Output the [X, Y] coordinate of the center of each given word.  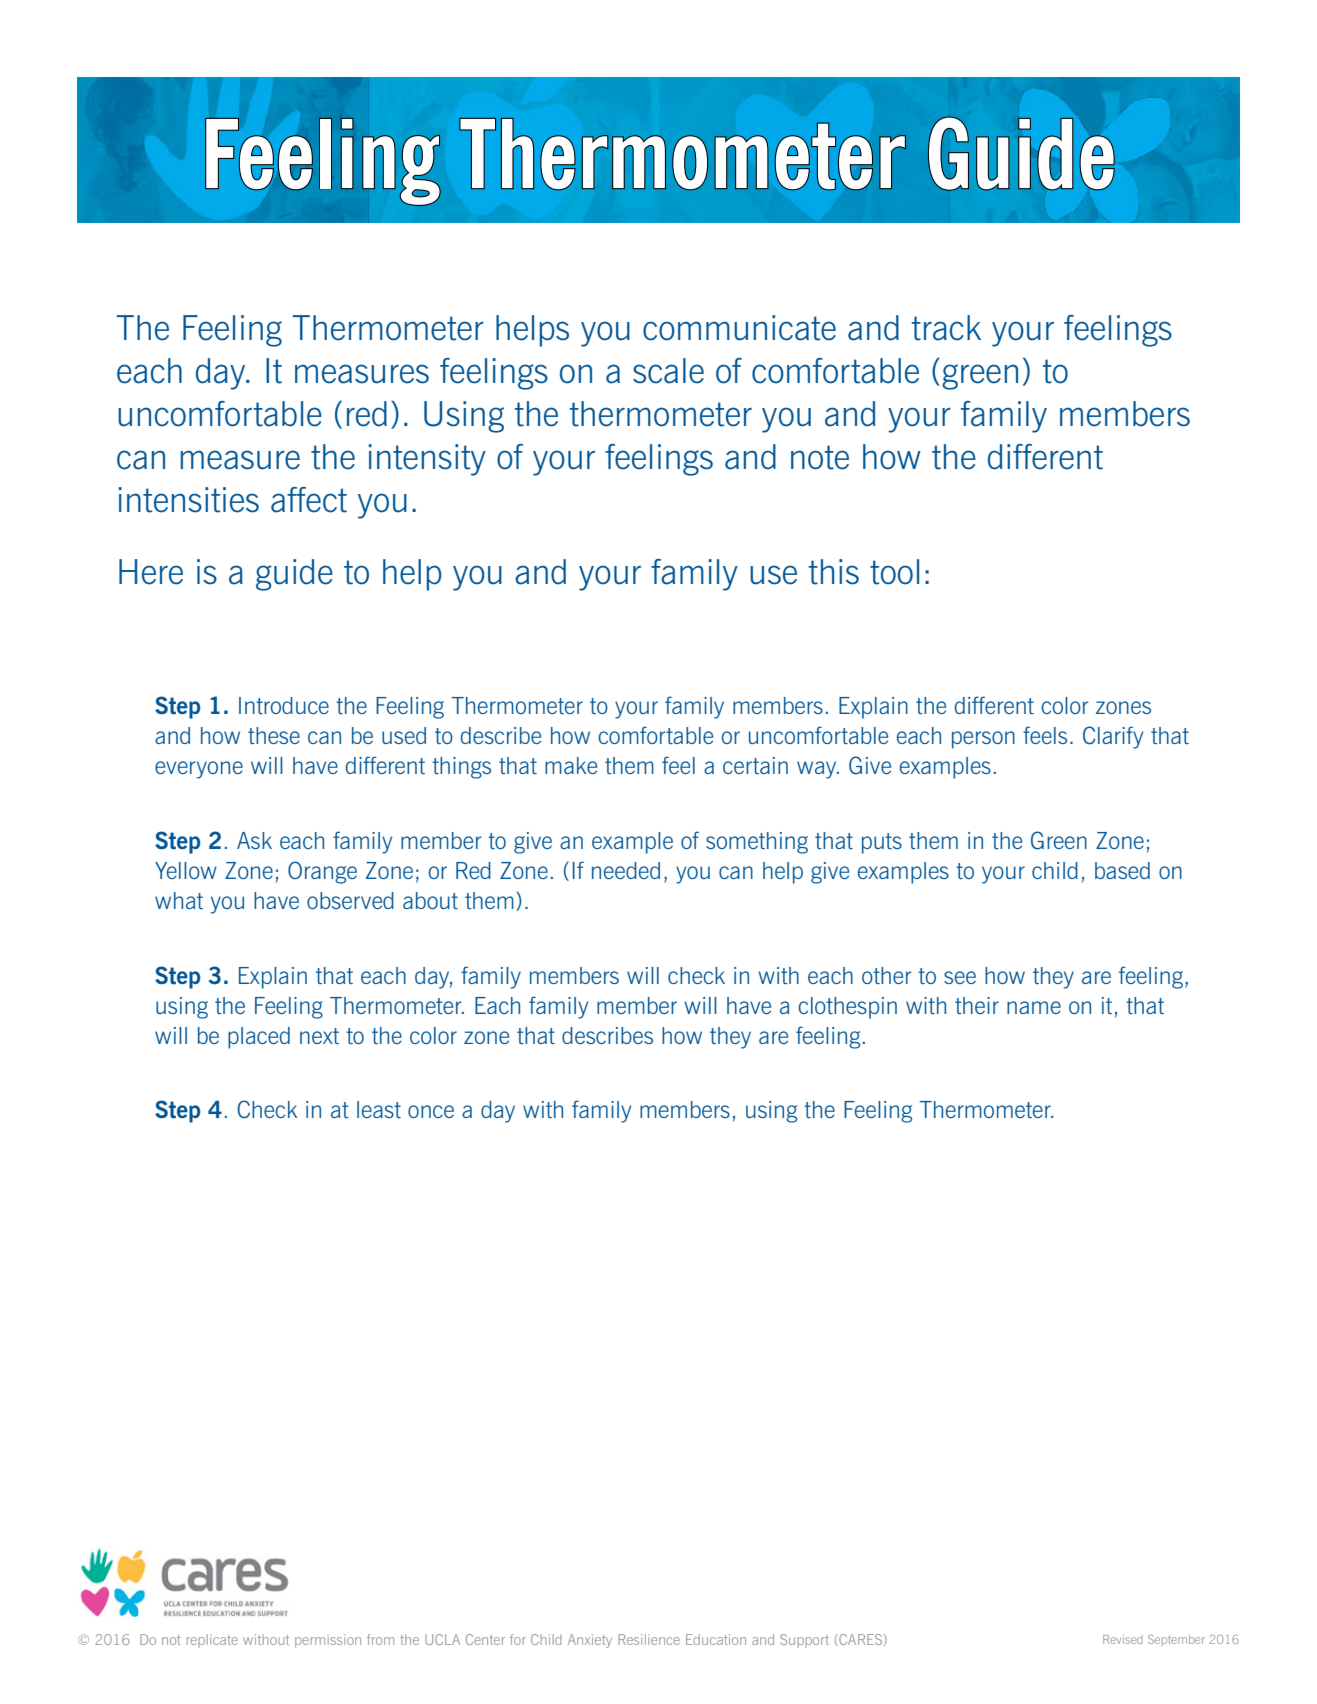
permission [328, 1641]
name [1034, 1007]
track [946, 328]
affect [309, 500]
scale [668, 371]
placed [259, 1038]
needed [626, 870]
